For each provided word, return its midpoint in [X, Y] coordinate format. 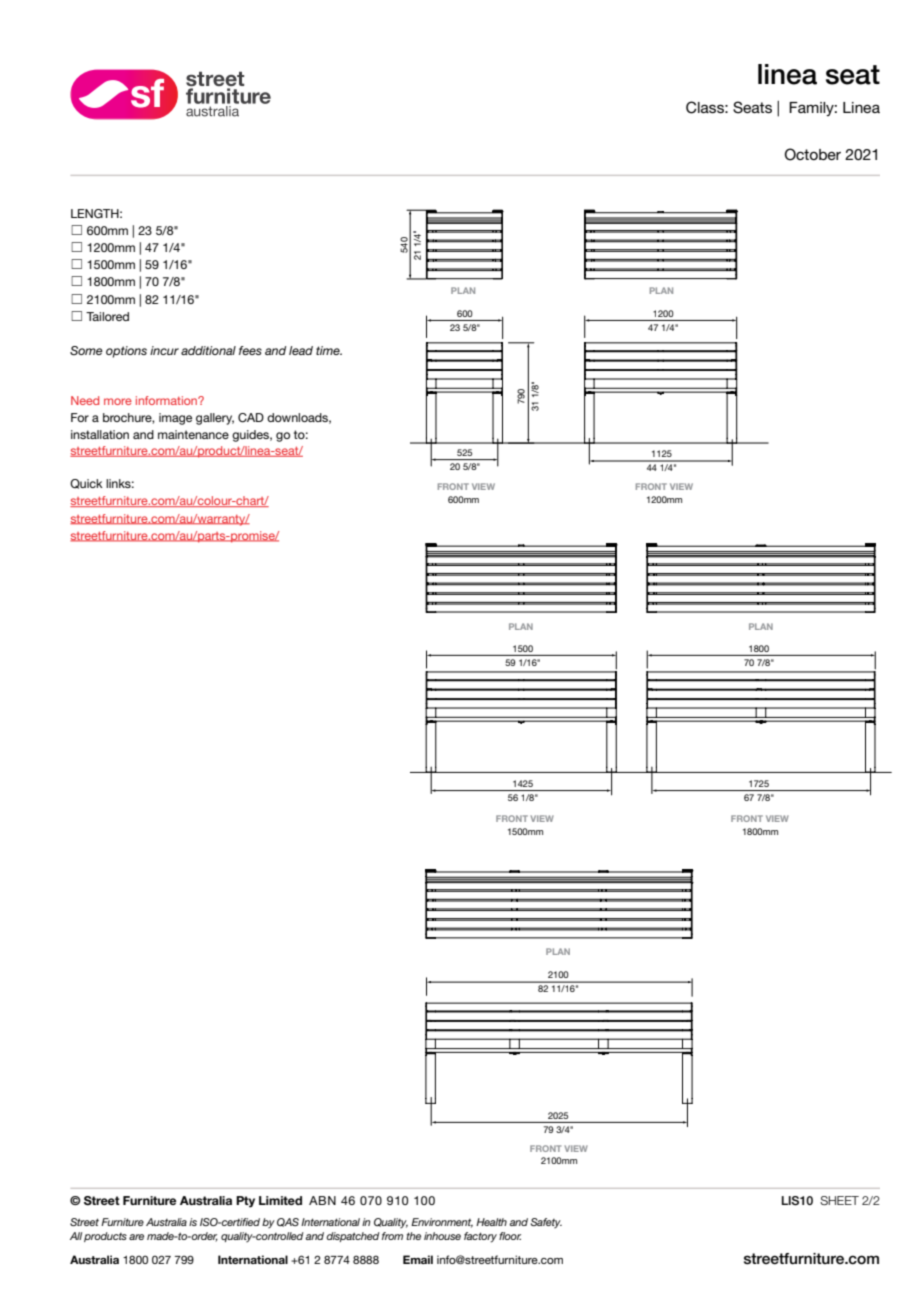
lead [301, 350]
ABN [322, 1200]
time [329, 350]
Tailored [107, 316]
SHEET [839, 1200]
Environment [442, 1223]
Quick [86, 484]
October [813, 154]
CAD [251, 418]
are [136, 1237]
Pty [245, 1202]
